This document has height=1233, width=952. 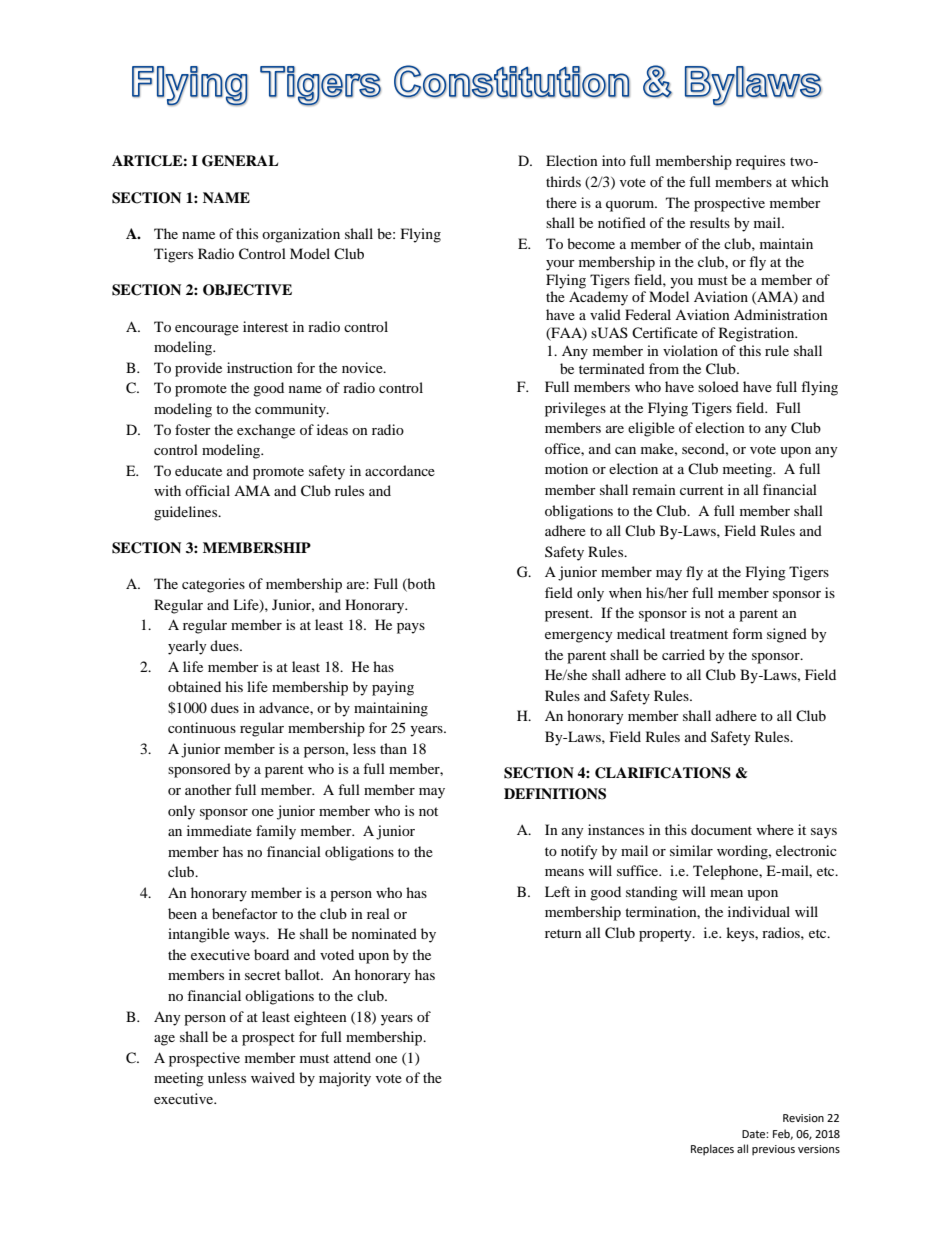 I want to click on there, so click(x=561, y=202).
